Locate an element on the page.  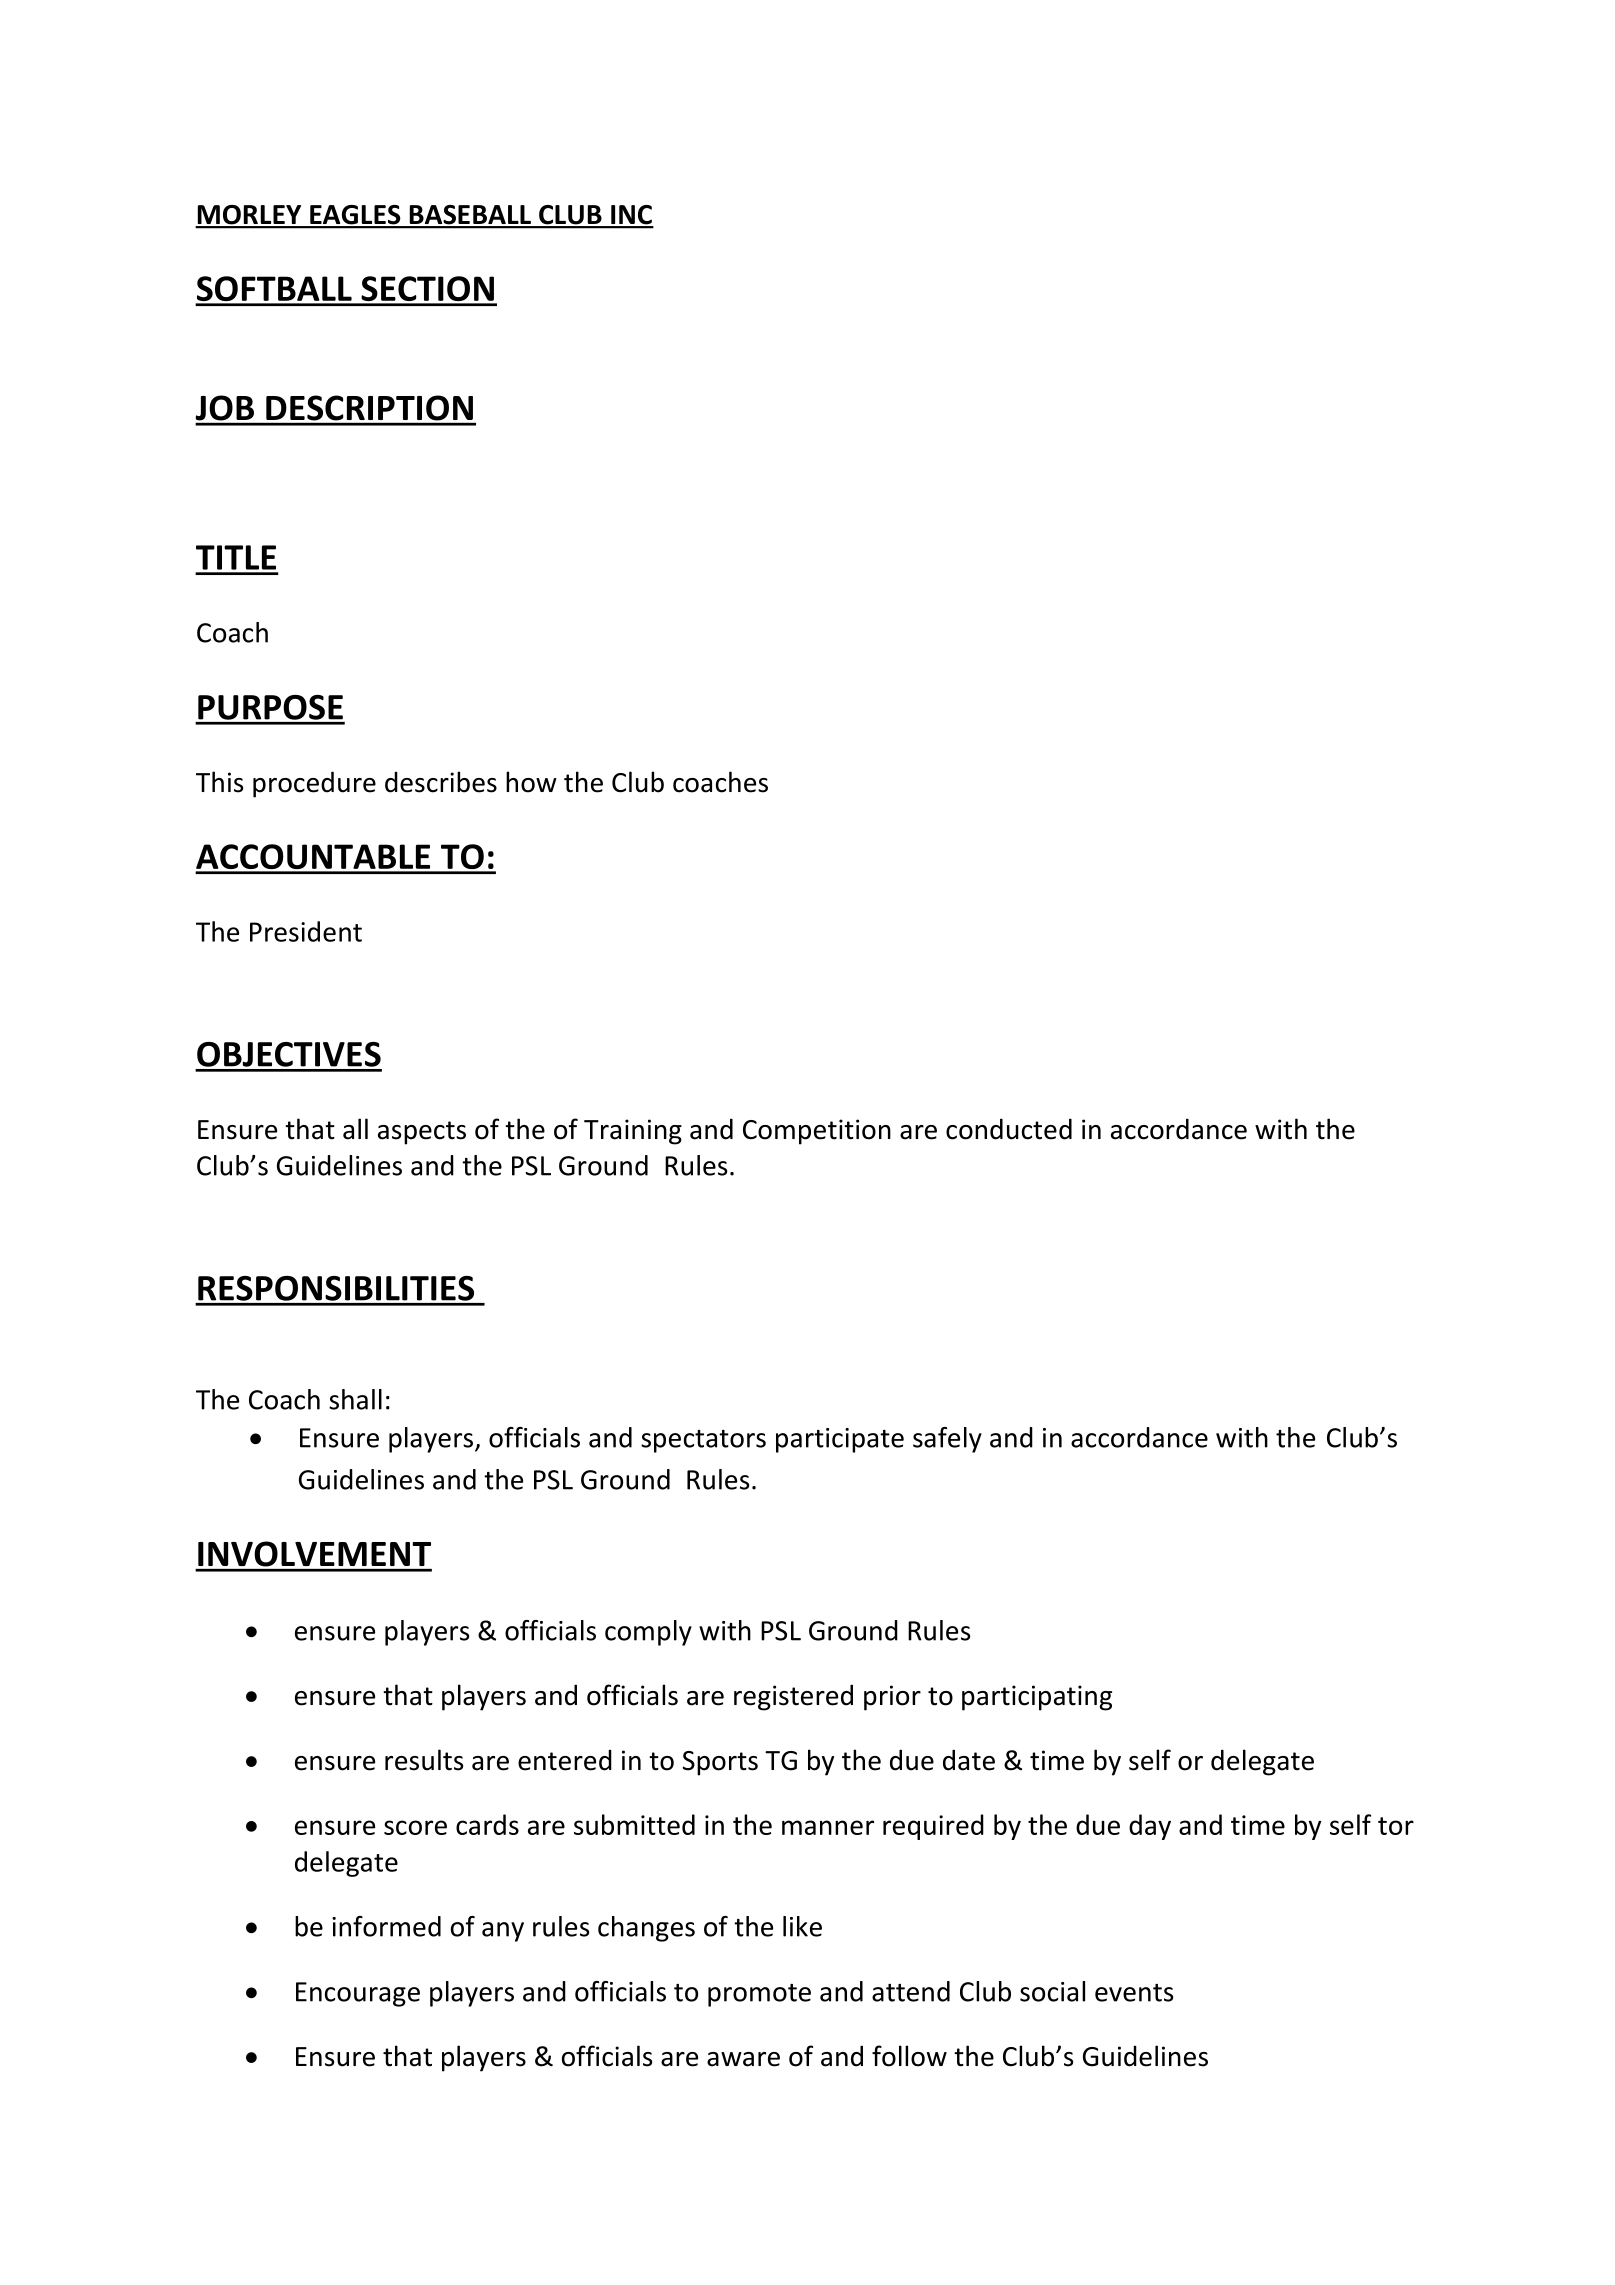
spectators is located at coordinates (703, 1441).
